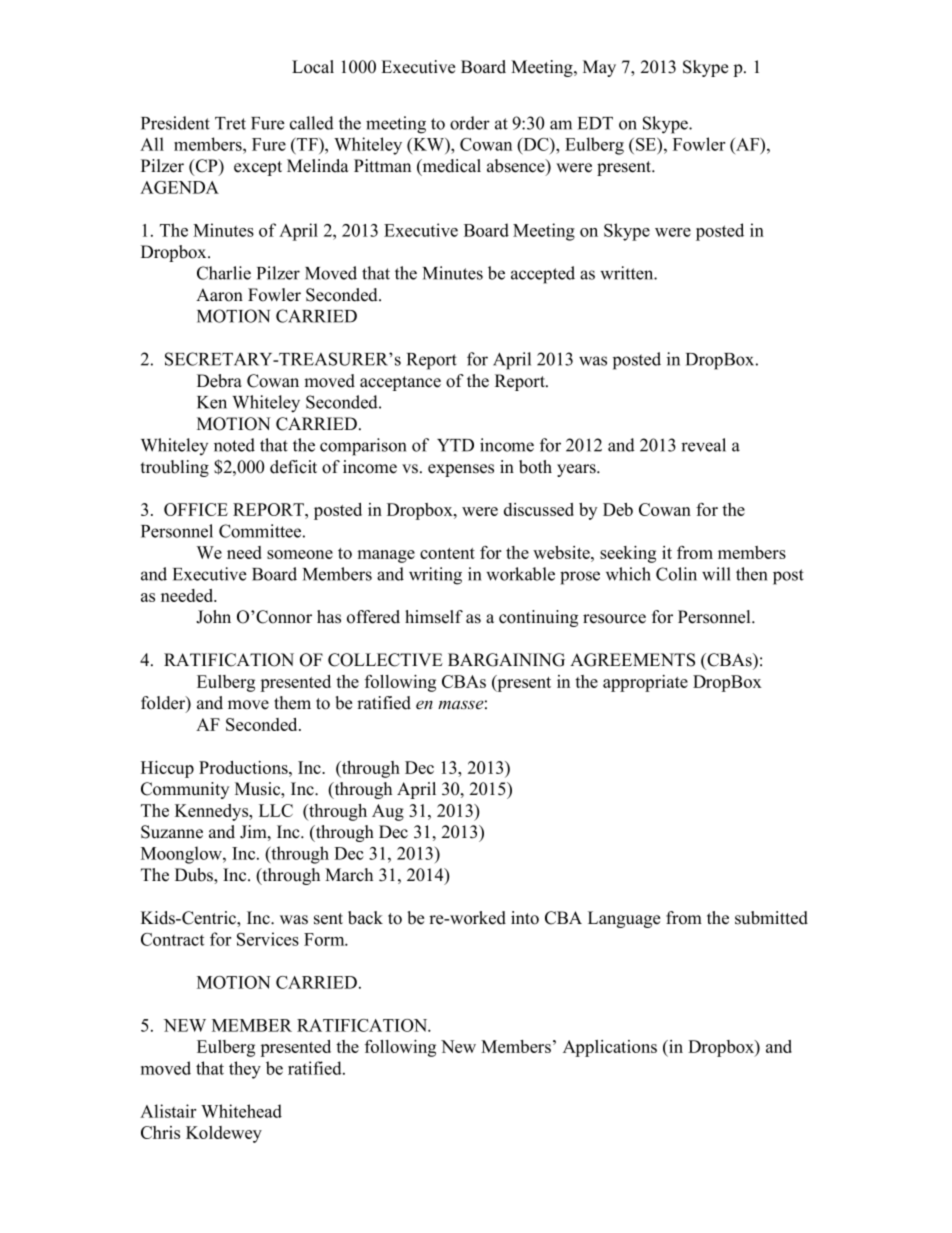 Image resolution: width=952 pixels, height=1233 pixels. I want to click on May, so click(599, 68).
